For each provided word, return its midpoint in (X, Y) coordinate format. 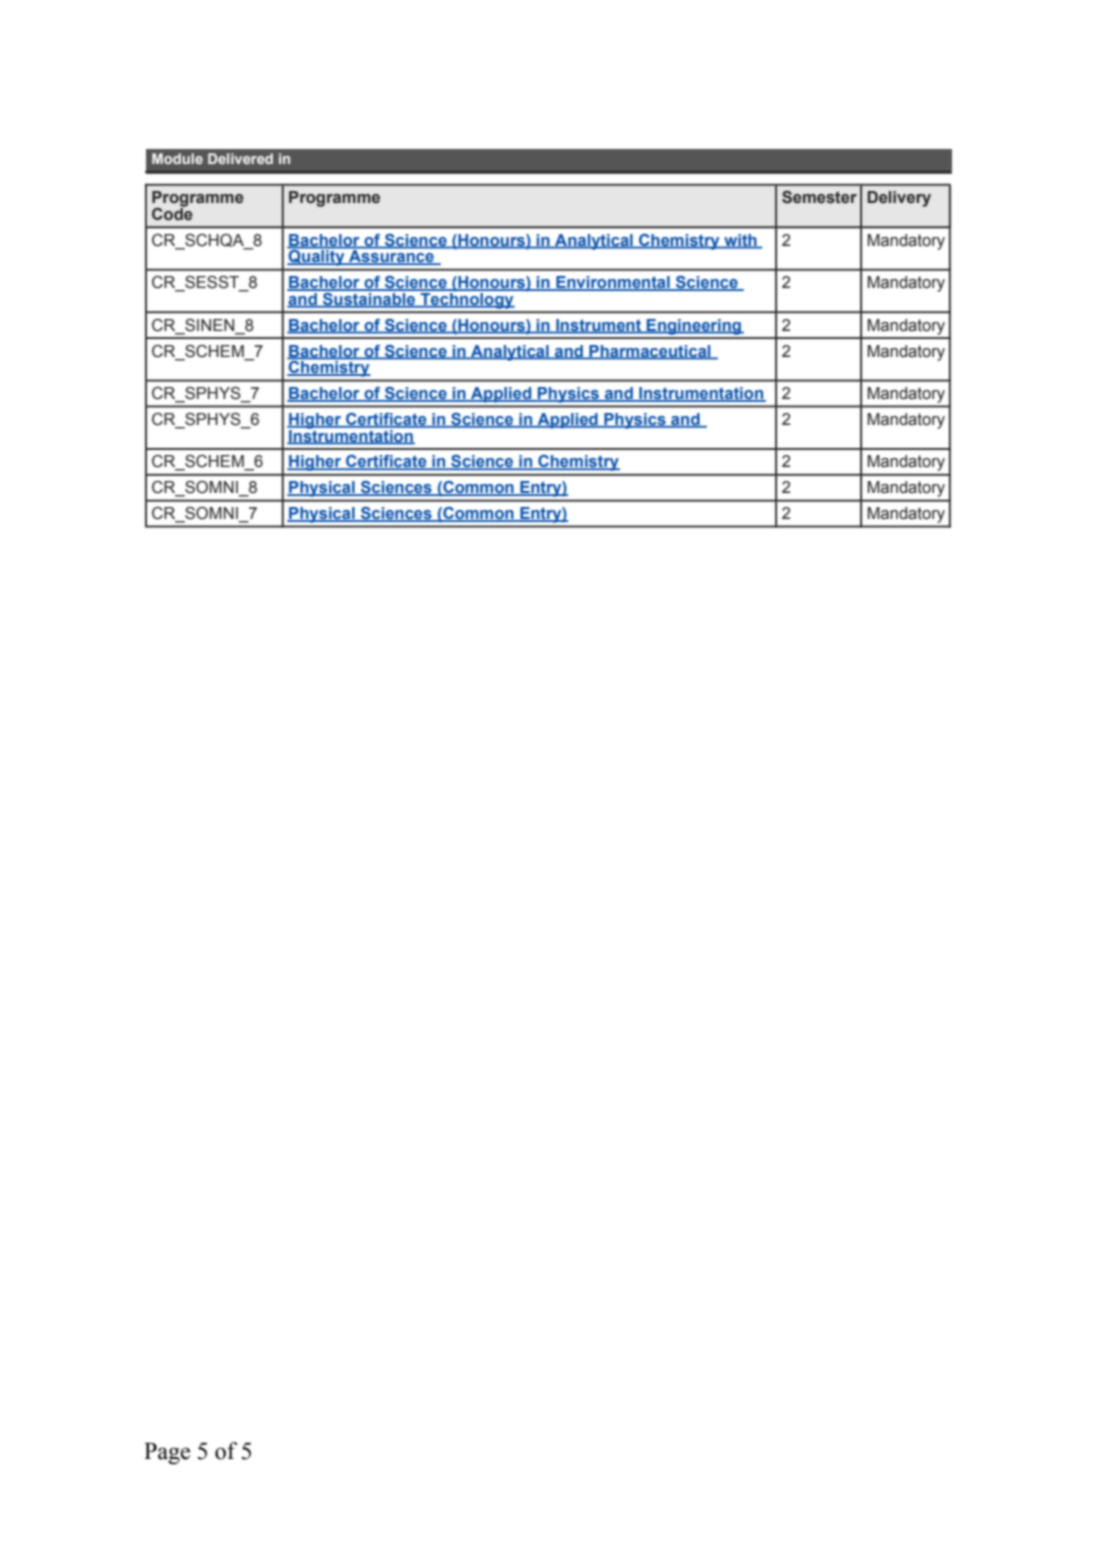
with (740, 241)
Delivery (899, 199)
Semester (819, 197)
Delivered (240, 158)
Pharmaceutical (650, 352)
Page (167, 1454)
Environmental (613, 283)
